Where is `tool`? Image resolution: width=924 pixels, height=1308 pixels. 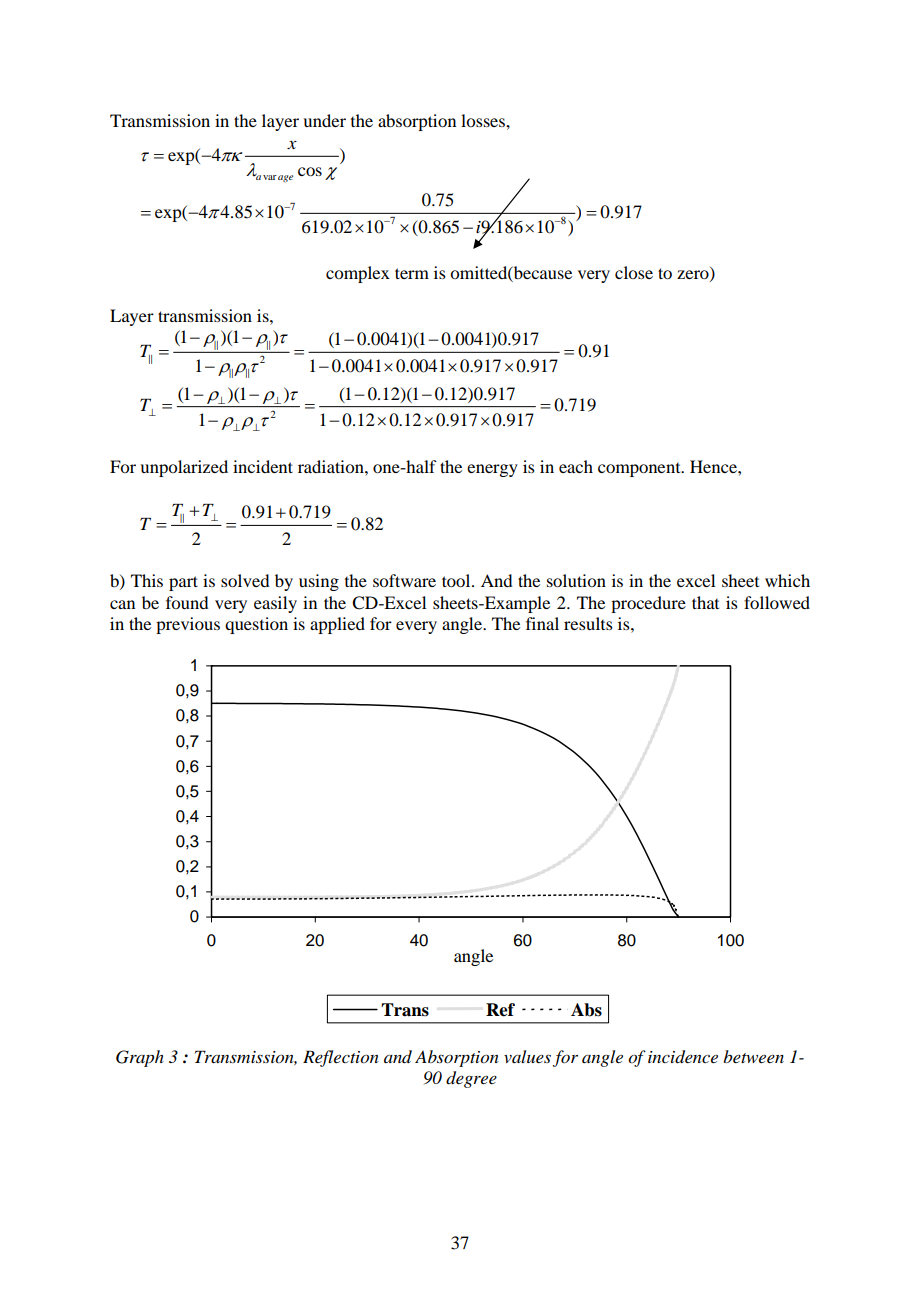
tool is located at coordinates (457, 580).
